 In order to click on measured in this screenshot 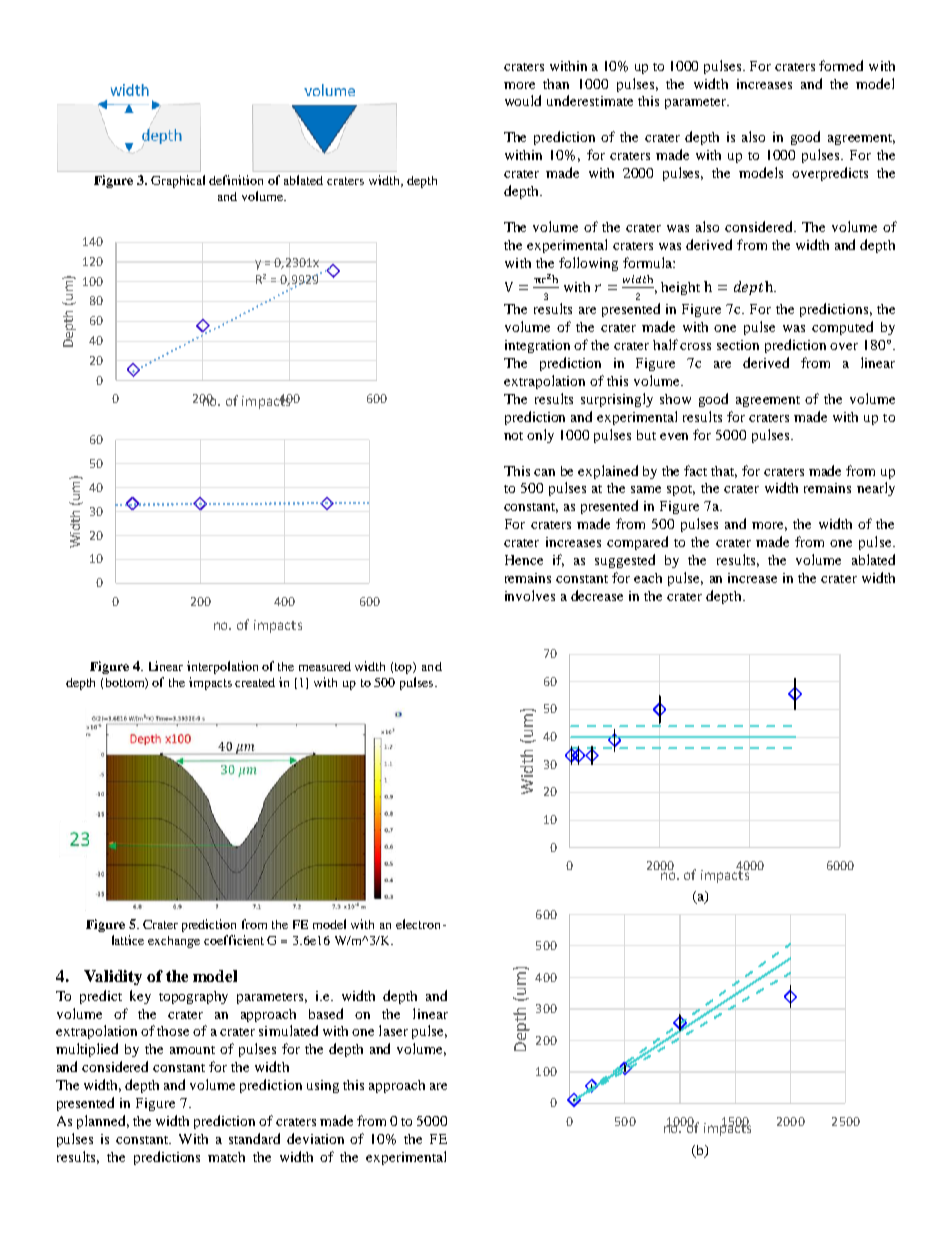, I will do `click(325, 666)`.
